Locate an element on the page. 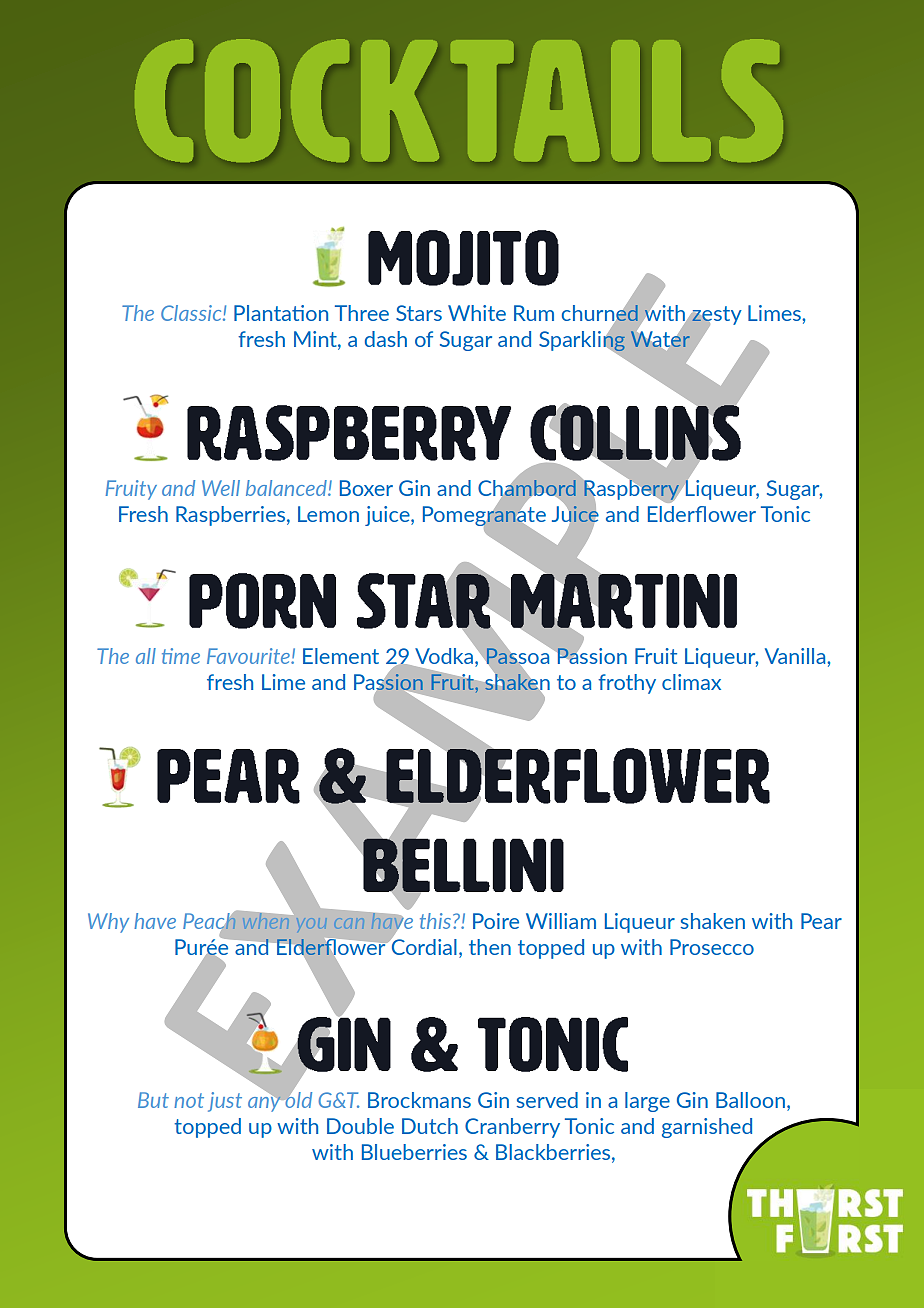  Rum is located at coordinates (534, 313).
